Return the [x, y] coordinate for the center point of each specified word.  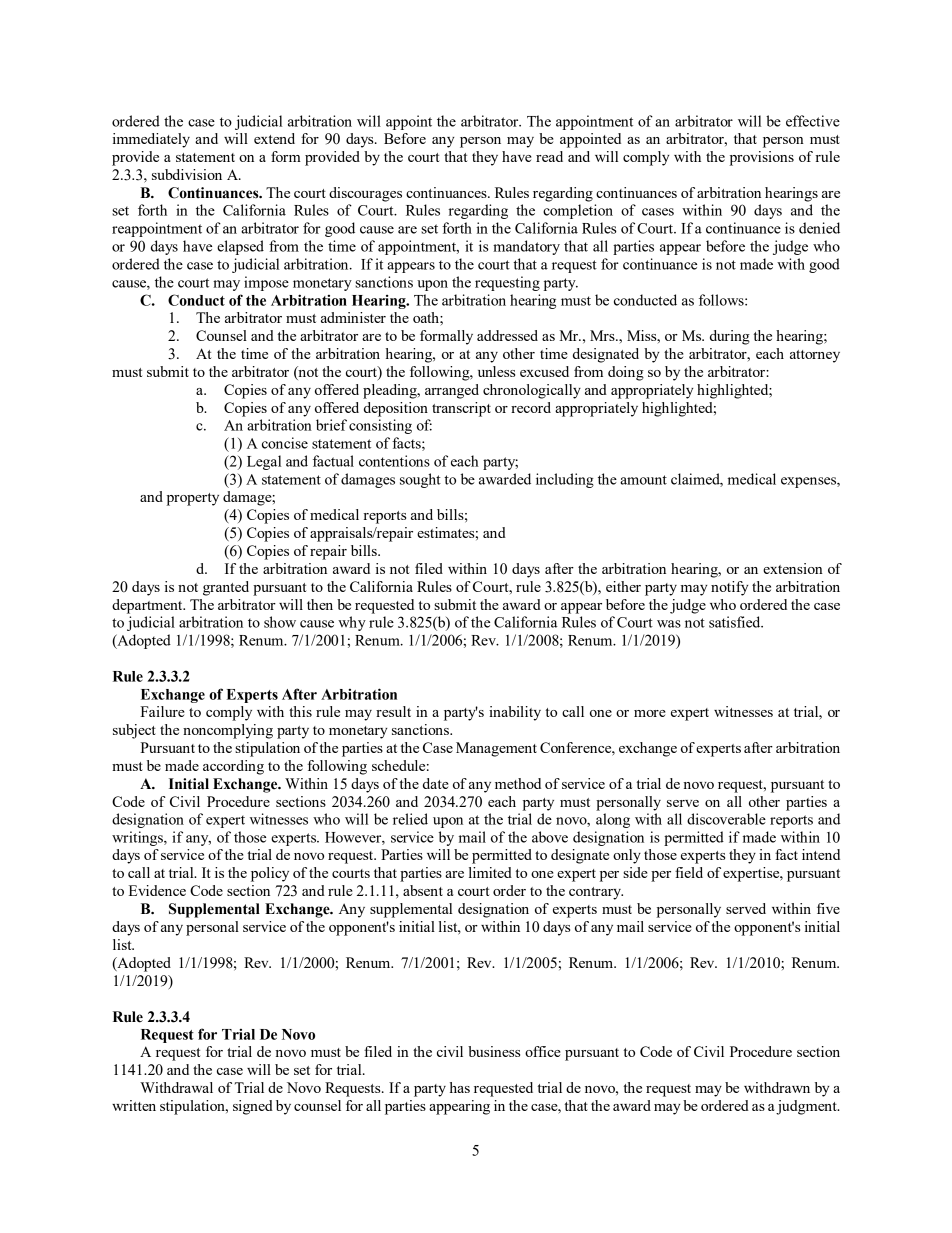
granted [226, 588]
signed [253, 1107]
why [352, 623]
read [549, 156]
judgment [807, 1107]
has [460, 1087]
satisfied [736, 622]
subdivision [187, 174]
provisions [762, 158]
